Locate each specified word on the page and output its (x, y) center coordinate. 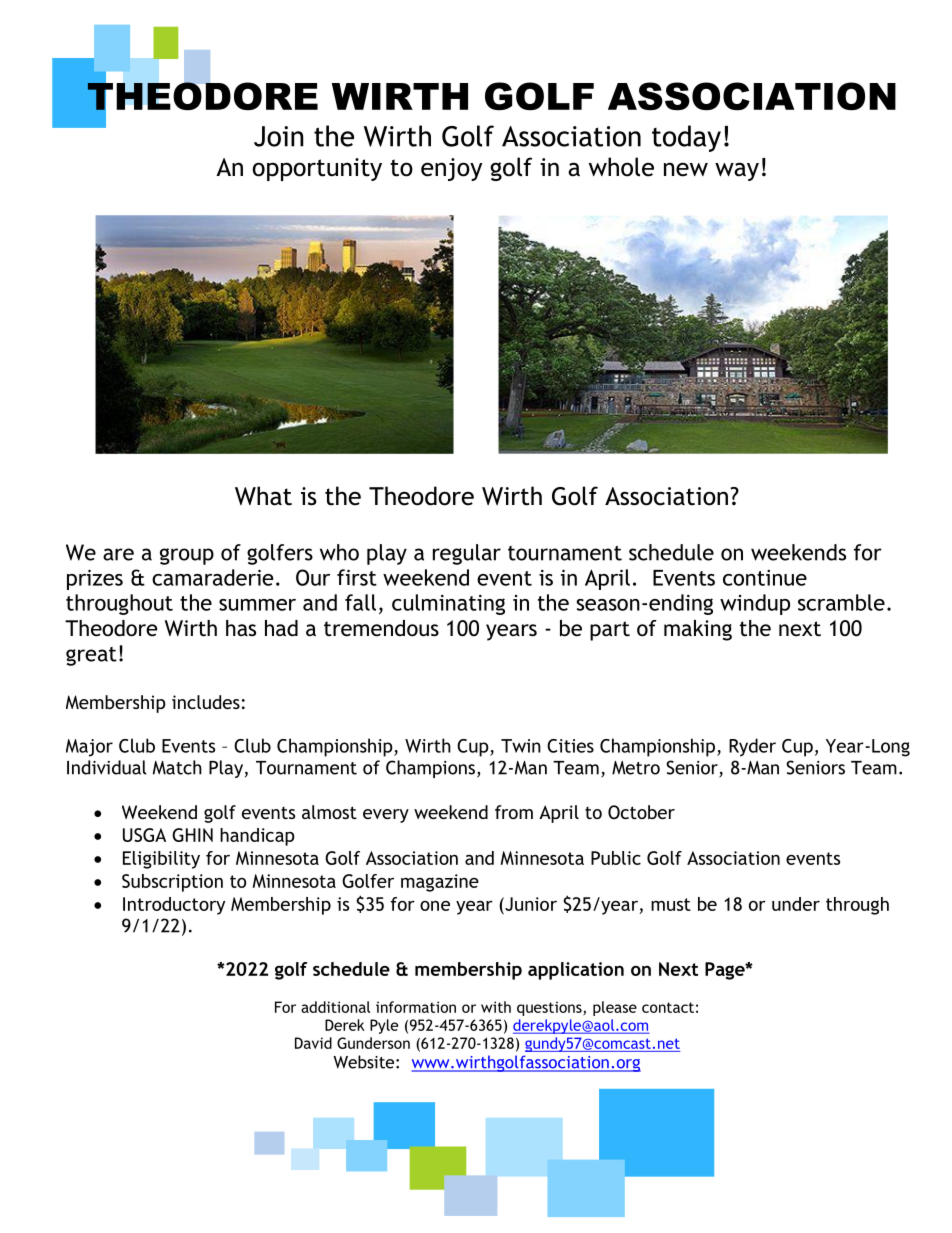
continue (765, 578)
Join (279, 136)
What (263, 496)
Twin (521, 746)
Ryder (752, 747)
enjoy (451, 169)
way (737, 171)
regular (467, 554)
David (313, 1043)
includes (206, 702)
